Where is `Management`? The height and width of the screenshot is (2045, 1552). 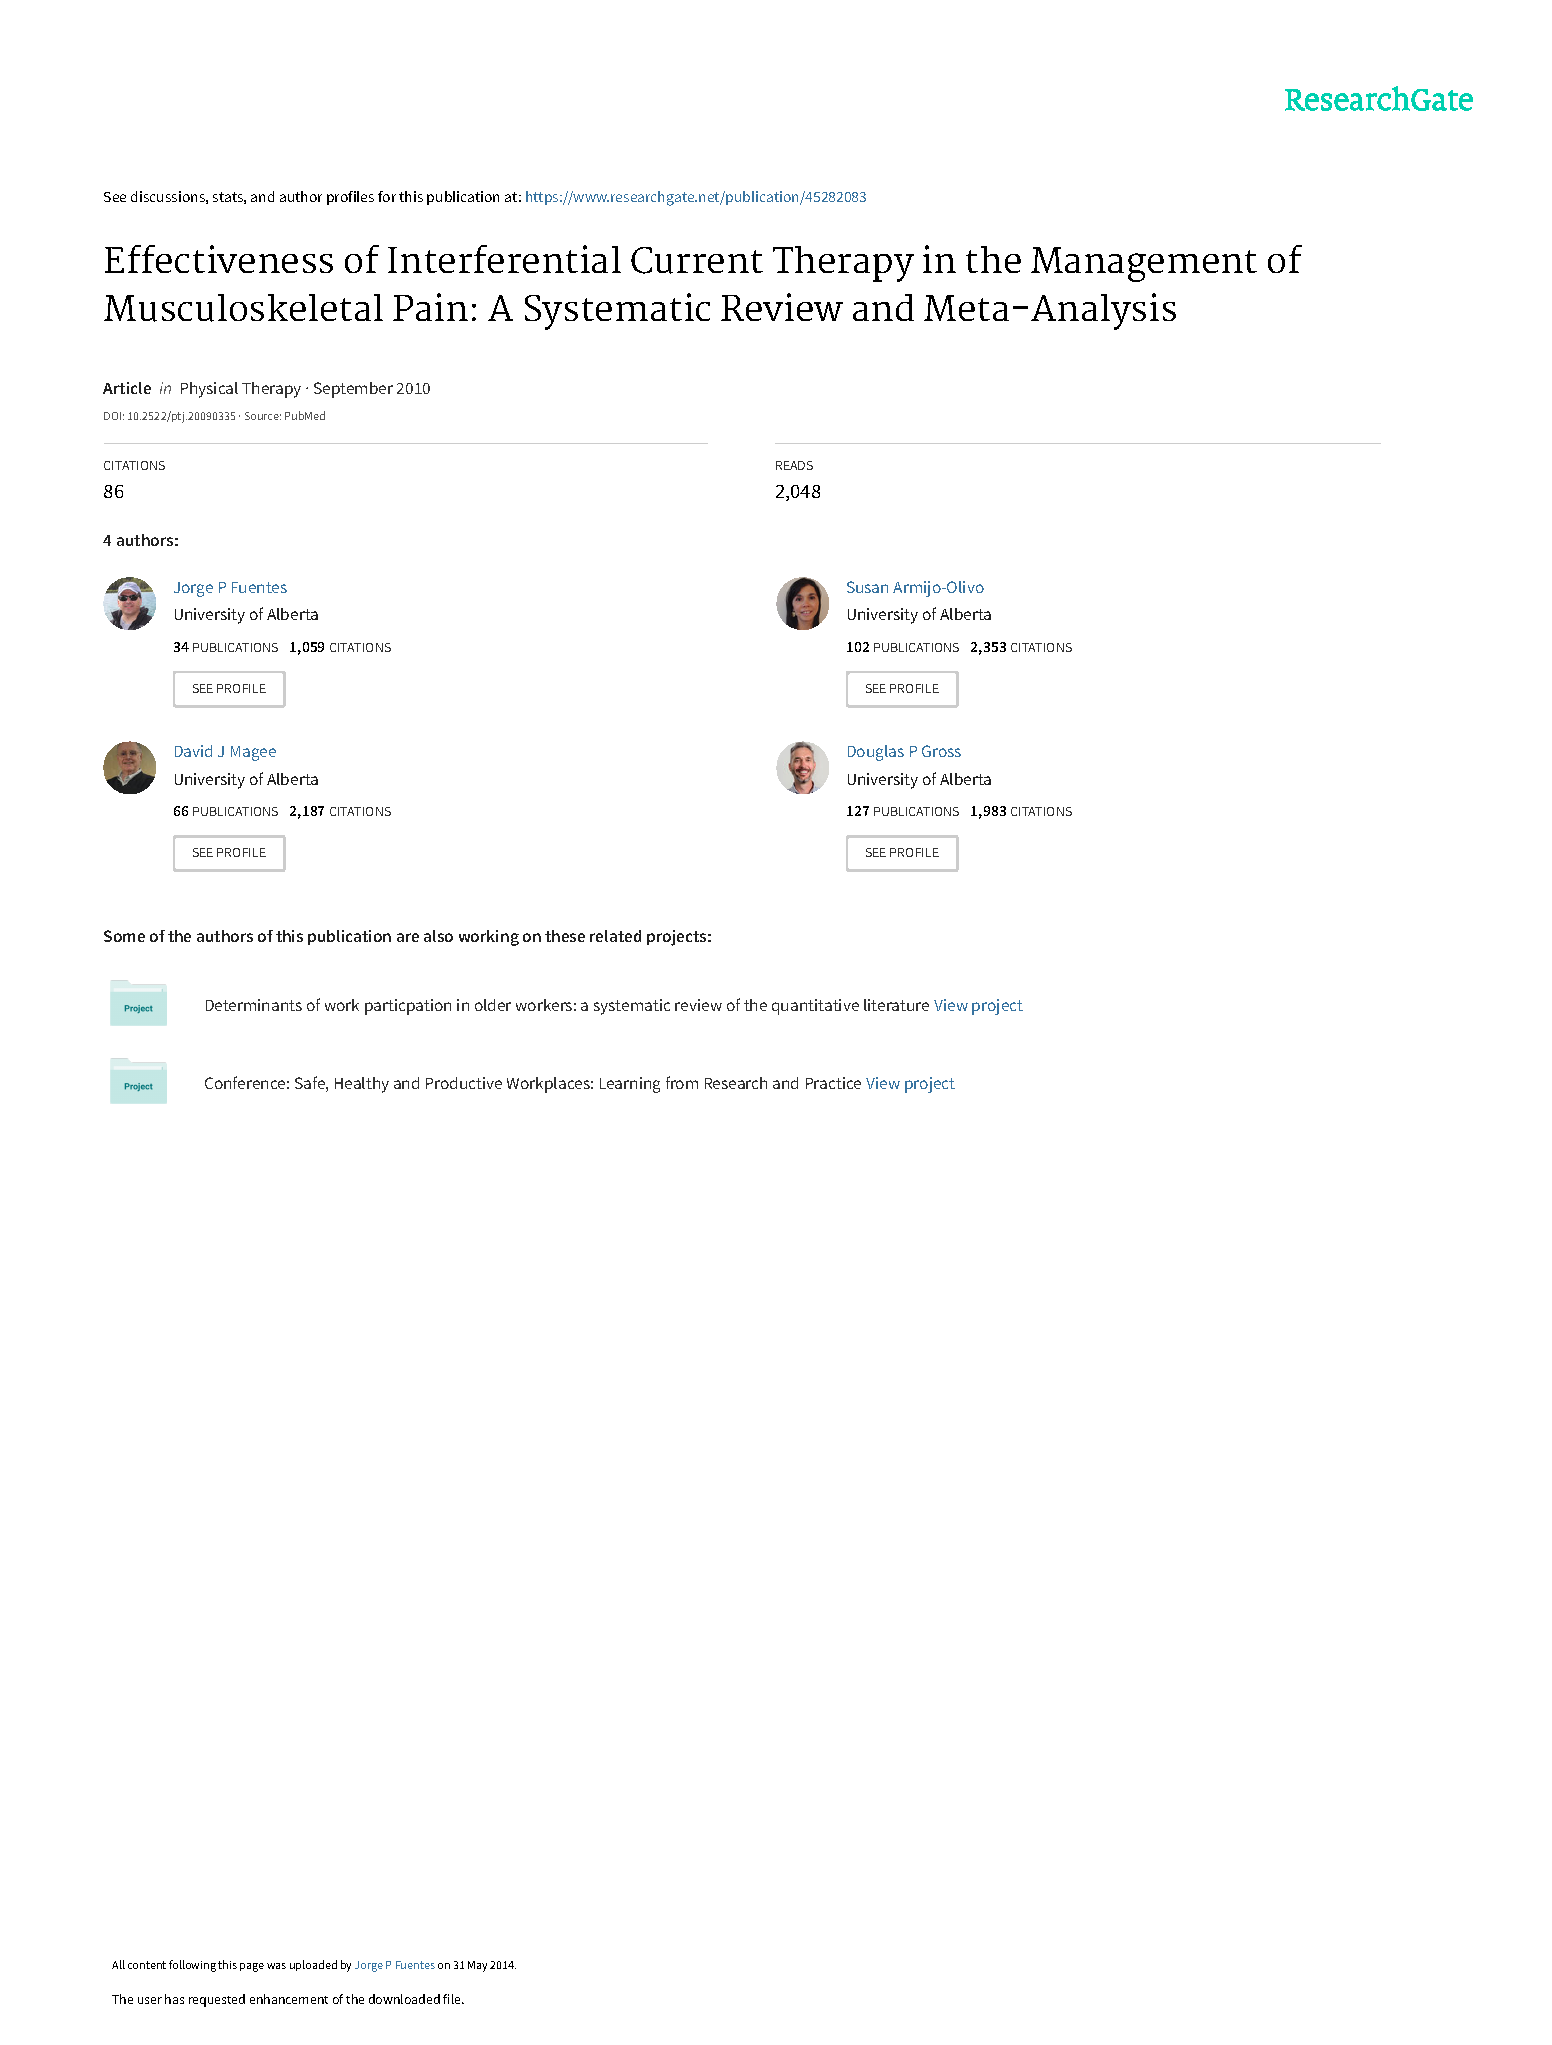 Management is located at coordinates (1144, 264).
